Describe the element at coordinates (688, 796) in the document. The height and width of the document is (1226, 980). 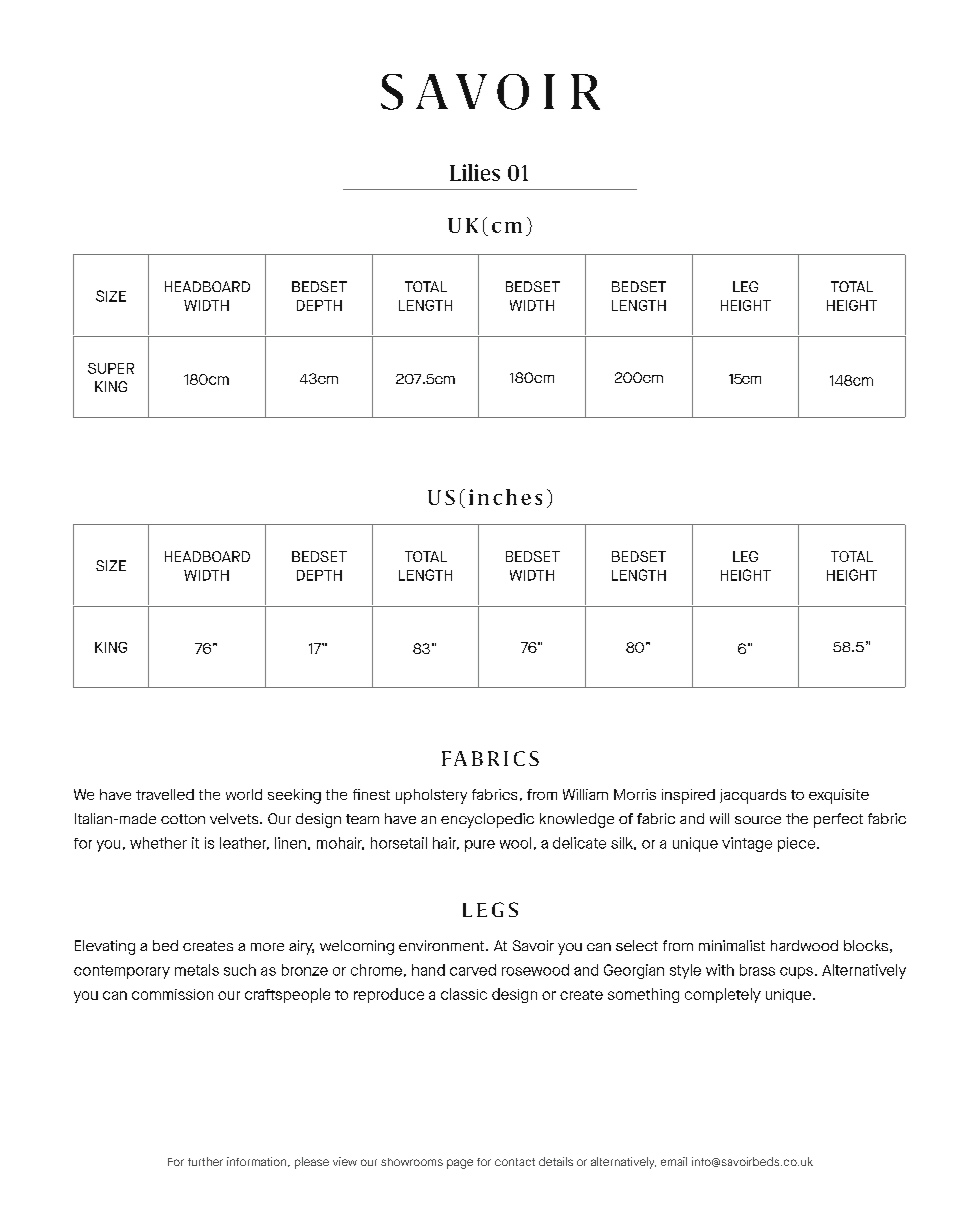
I see `inspired` at that location.
